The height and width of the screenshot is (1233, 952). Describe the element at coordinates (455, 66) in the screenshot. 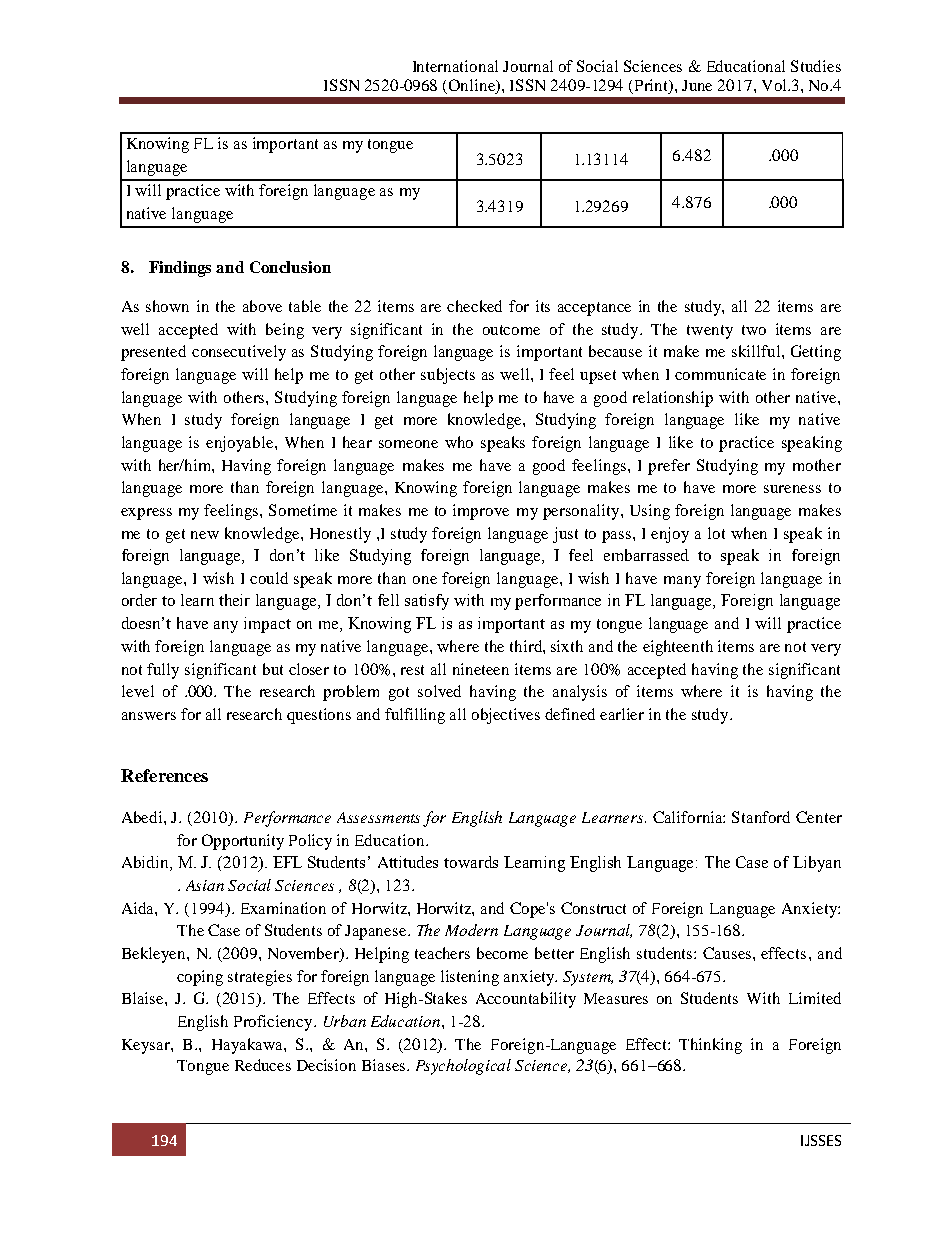

I see `International` at that location.
